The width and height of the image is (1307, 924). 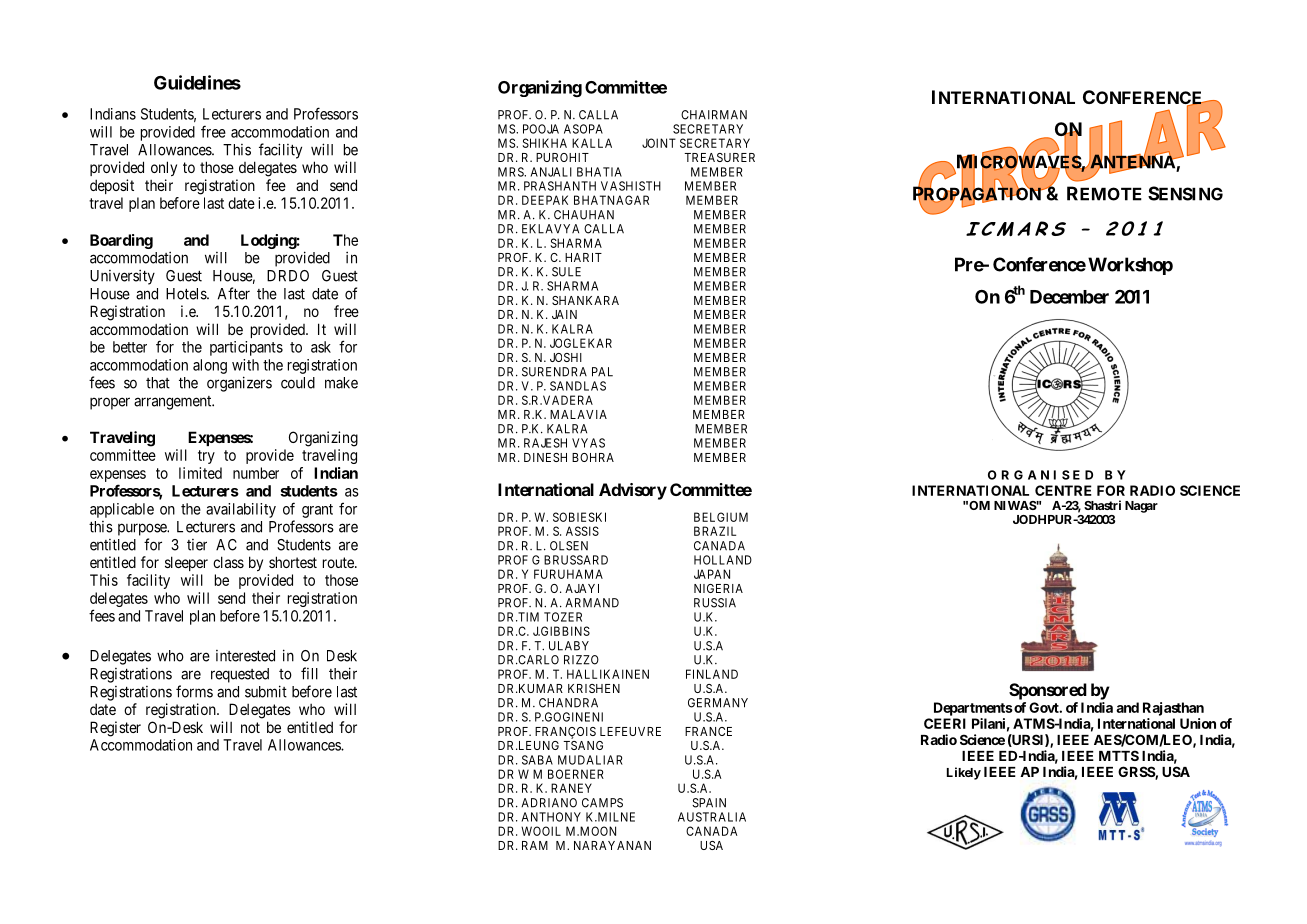 What do you see at coordinates (964, 773) in the image?
I see `Likely` at bounding box center [964, 773].
